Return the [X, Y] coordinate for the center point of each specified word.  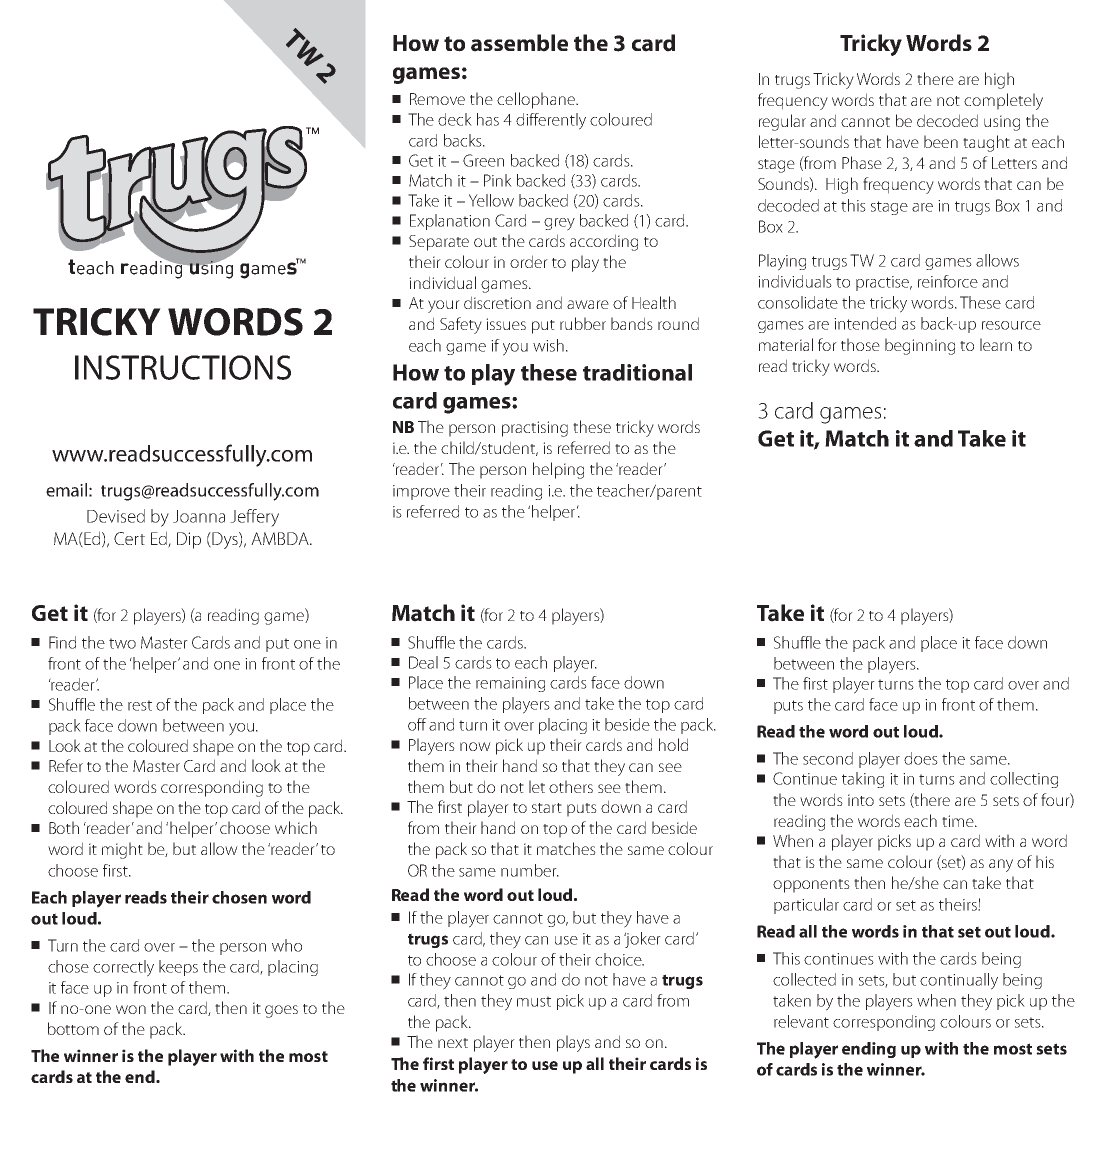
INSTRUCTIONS [183, 367]
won [131, 1009]
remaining [510, 684]
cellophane [537, 100]
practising [535, 429]
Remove [437, 99]
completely [1003, 101]
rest [140, 705]
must [534, 1001]
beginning [920, 346]
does [921, 758]
